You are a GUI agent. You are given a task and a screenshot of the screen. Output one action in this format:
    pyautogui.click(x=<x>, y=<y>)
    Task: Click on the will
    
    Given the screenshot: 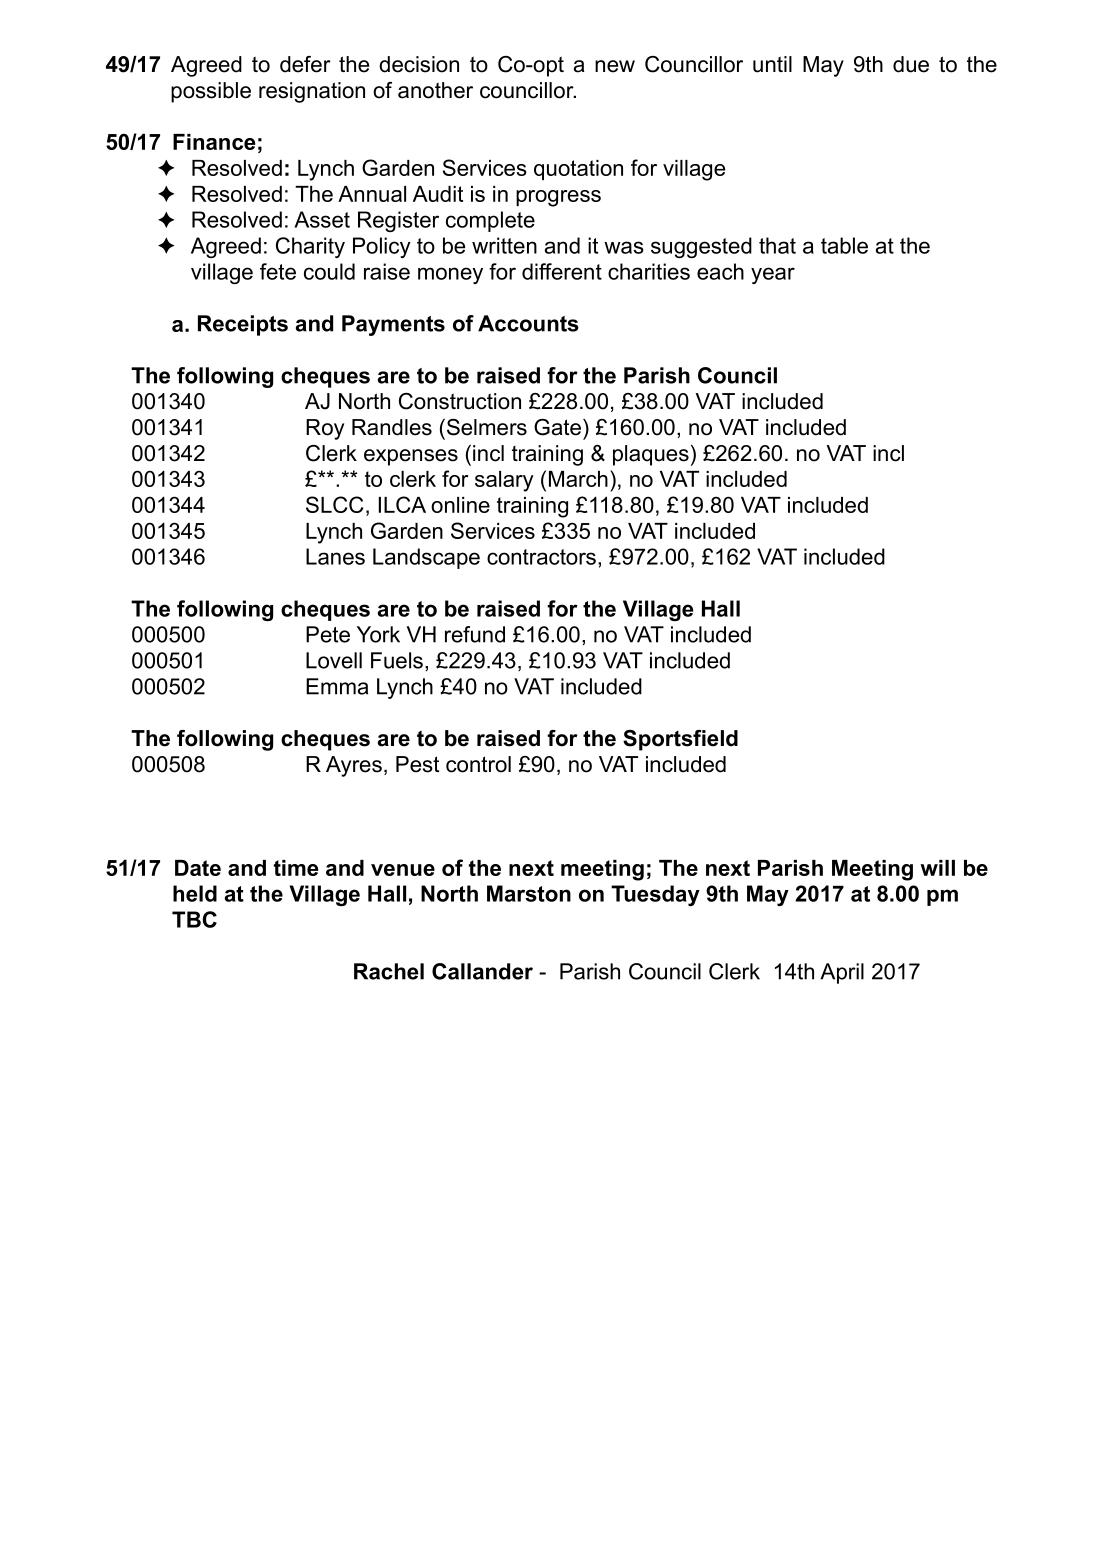 What is the action you would take?
    pyautogui.click(x=937, y=868)
